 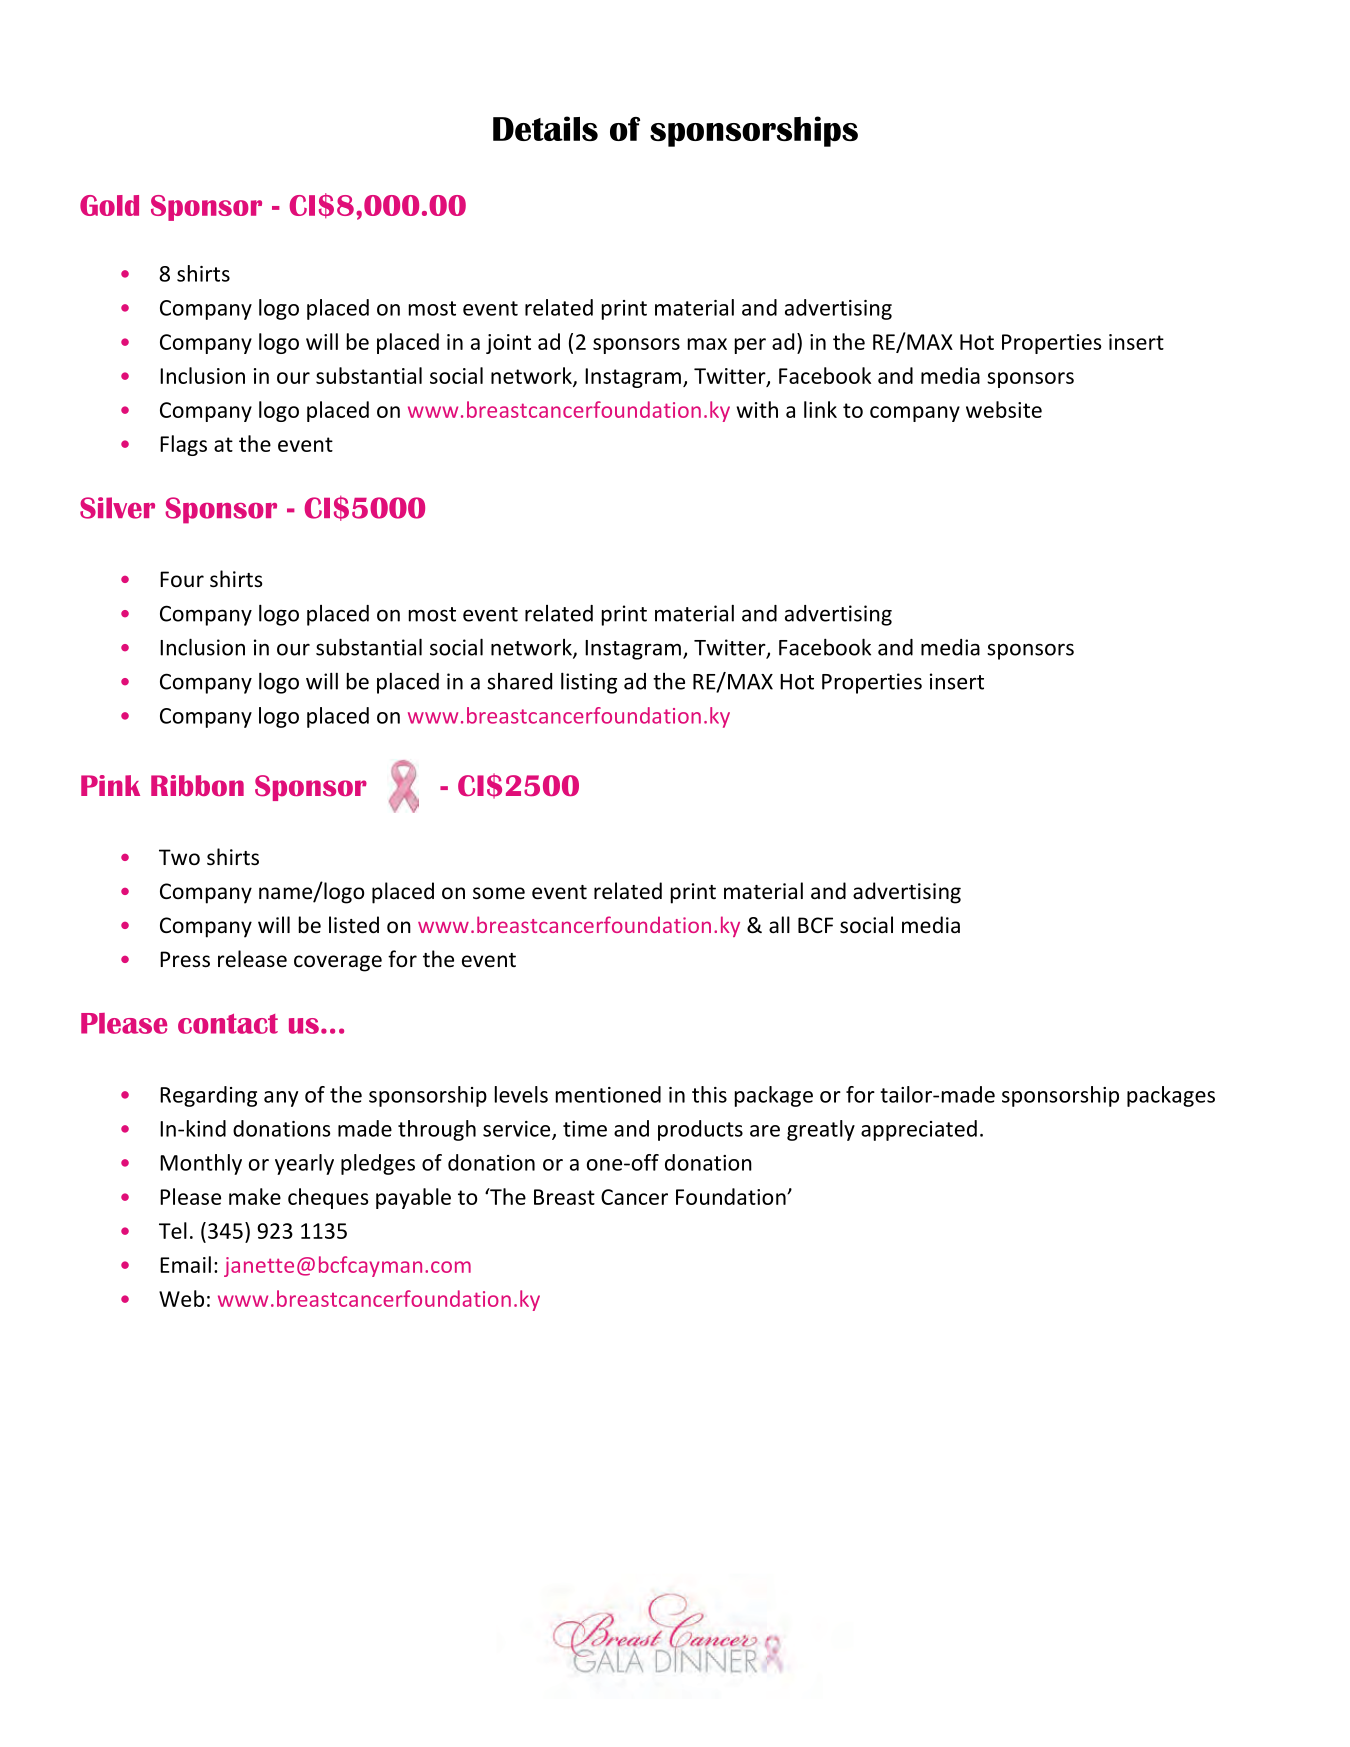 What do you see at coordinates (173, 1230) in the screenshot?
I see `Tel` at bounding box center [173, 1230].
